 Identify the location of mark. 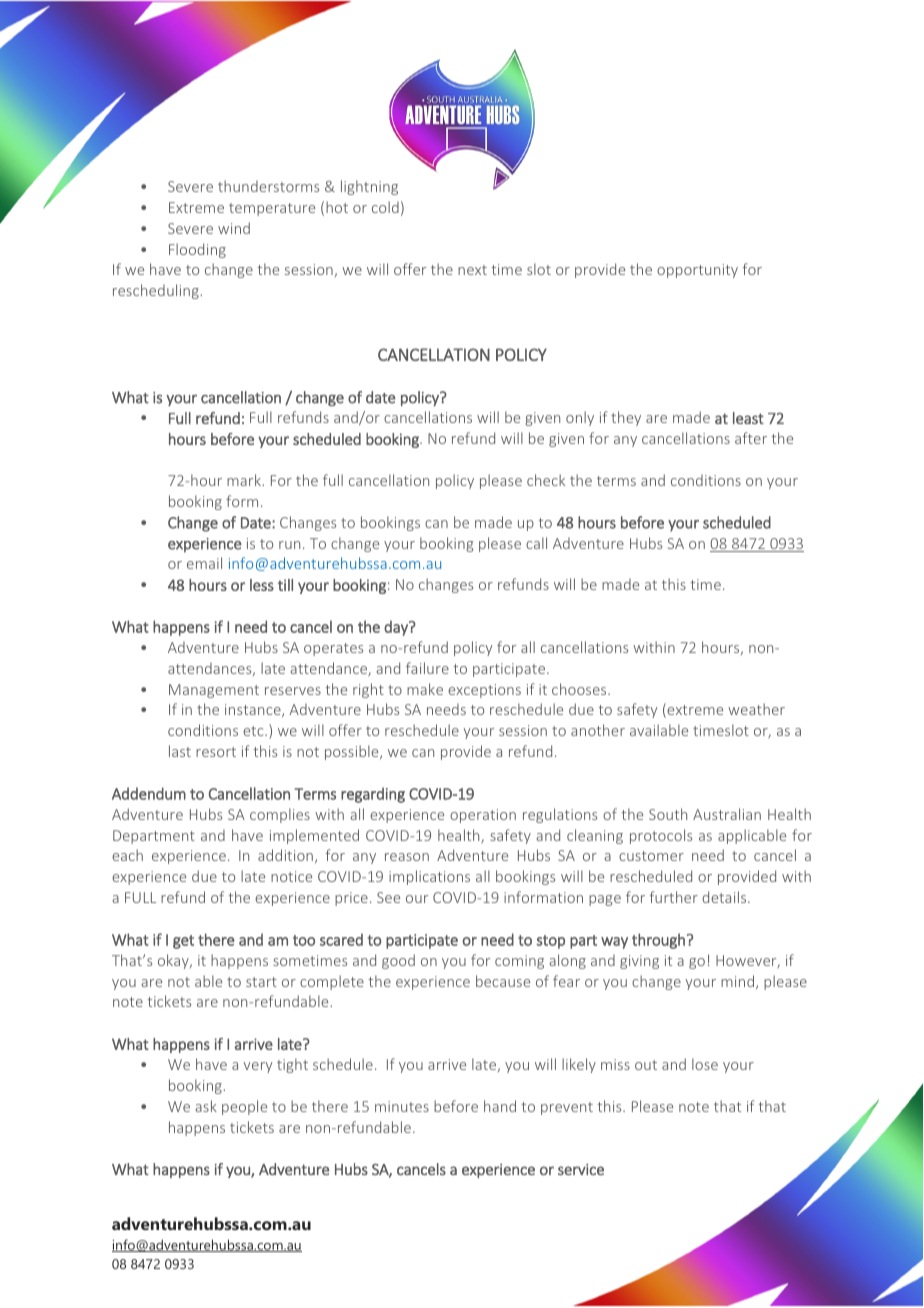
(245, 480).
